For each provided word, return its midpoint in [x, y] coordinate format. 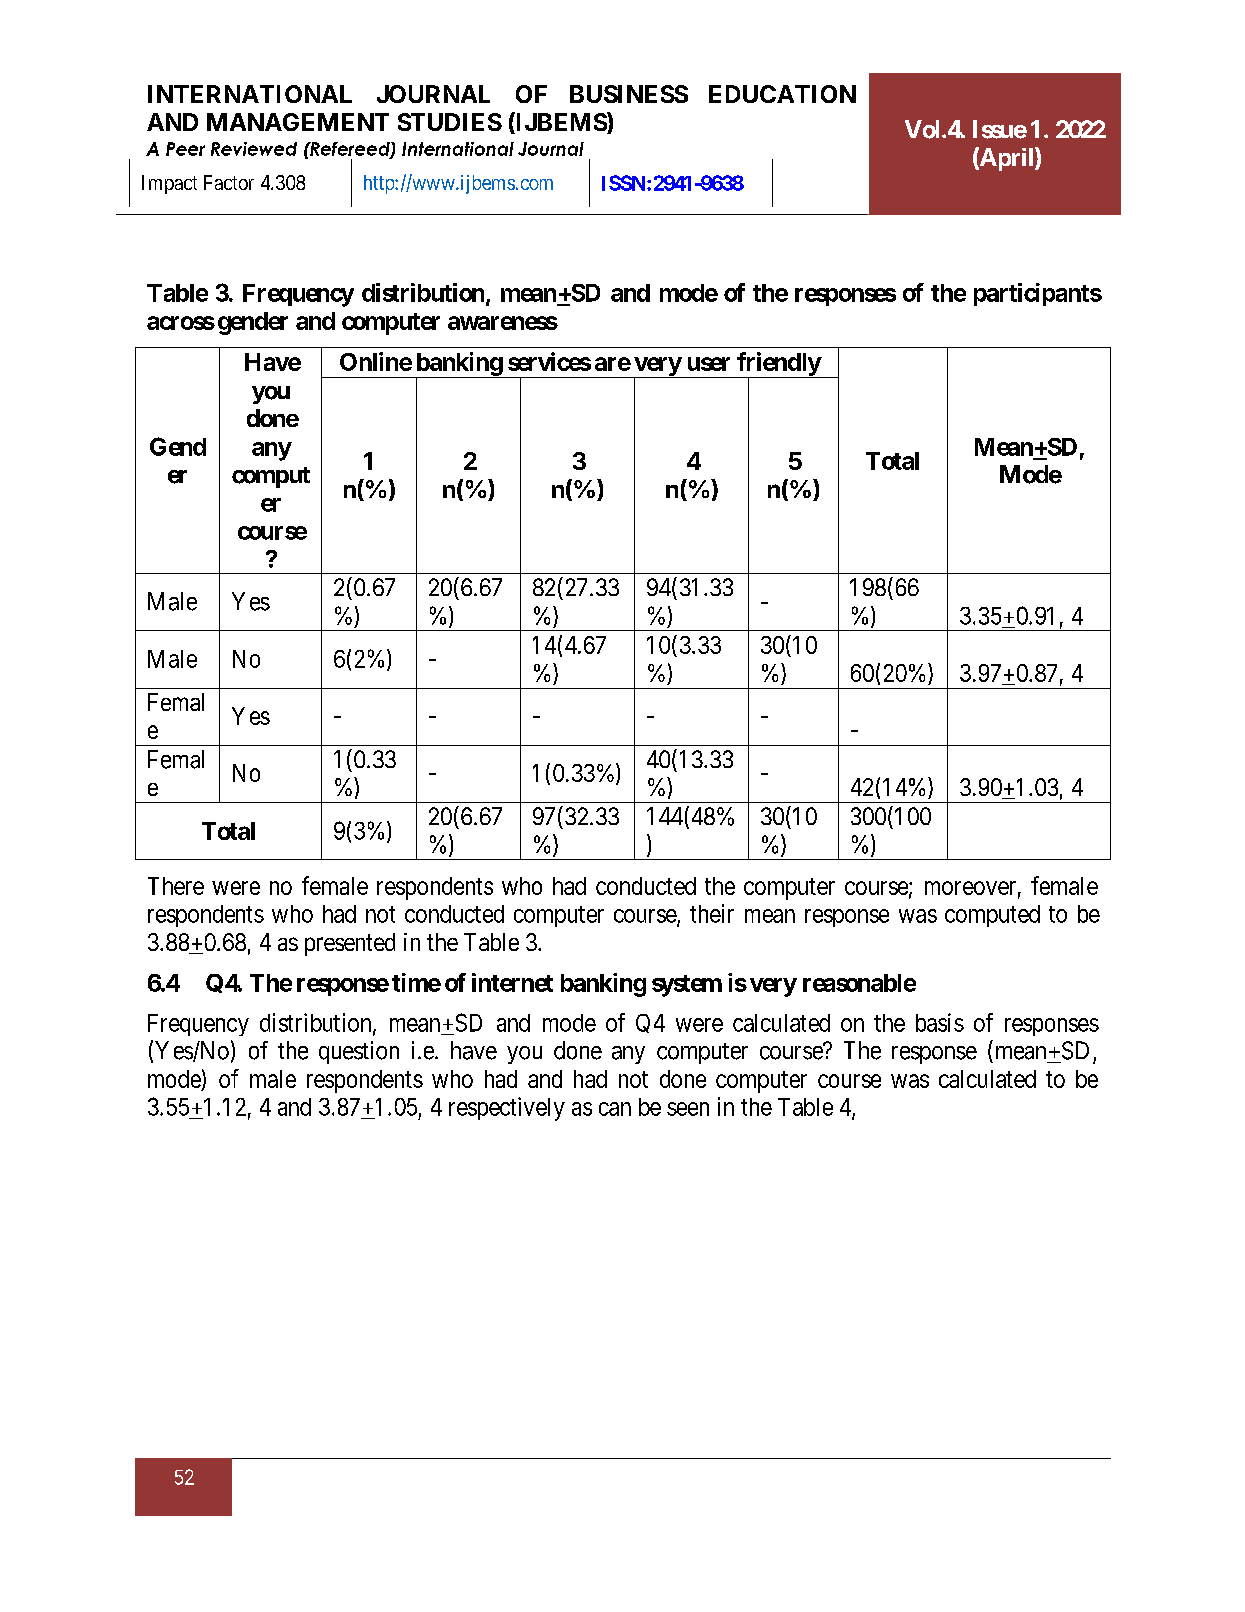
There [176, 886]
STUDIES [450, 122]
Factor [229, 182]
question [359, 1052]
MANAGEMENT [298, 122]
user [709, 364]
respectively [507, 1109]
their [712, 913]
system [687, 986]
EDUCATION [782, 94]
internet [512, 982]
